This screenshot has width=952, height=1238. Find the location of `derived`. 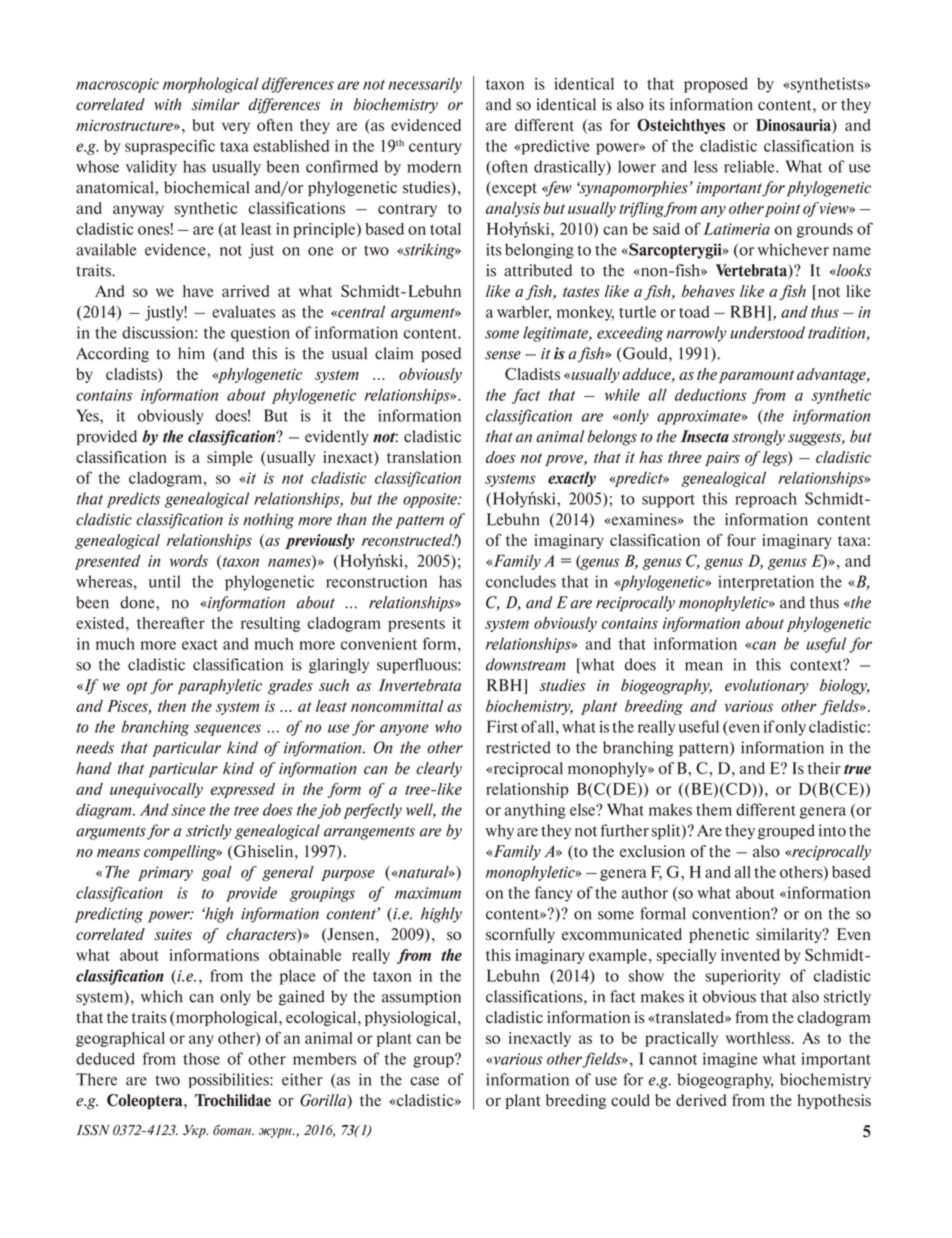

derived is located at coordinates (701, 1100).
